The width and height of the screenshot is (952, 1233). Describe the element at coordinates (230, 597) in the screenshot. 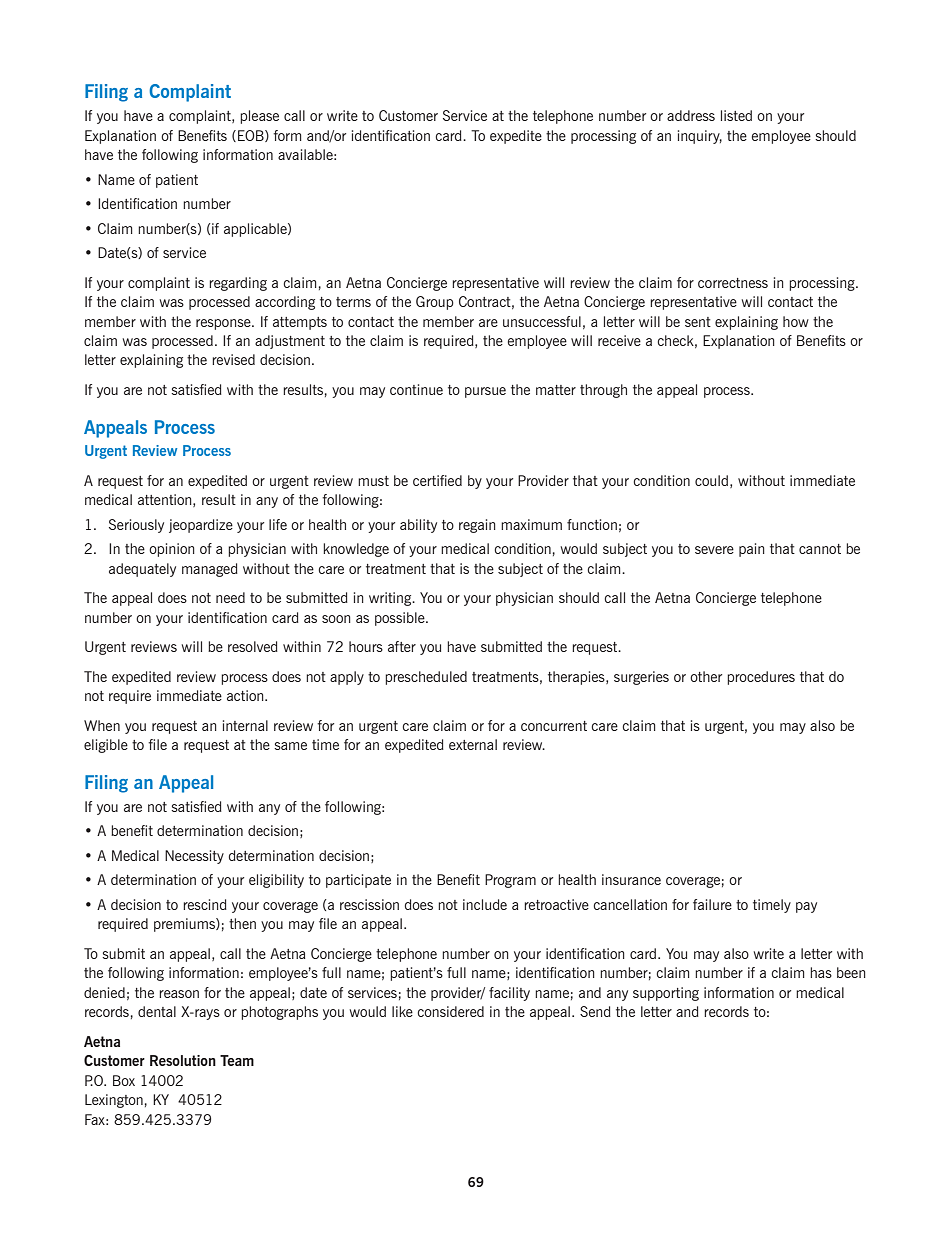

I see `need` at that location.
